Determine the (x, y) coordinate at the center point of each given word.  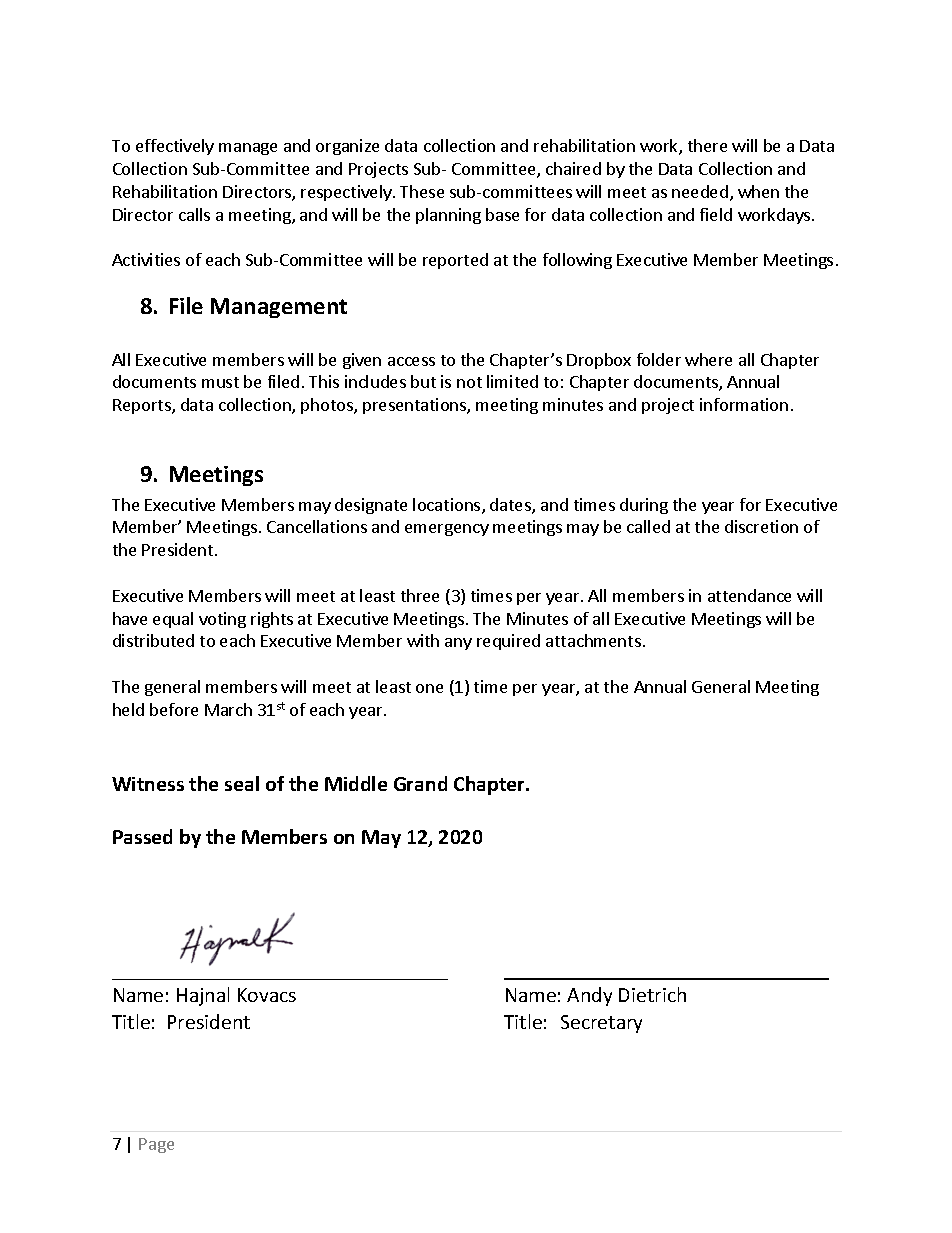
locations (448, 506)
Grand (420, 783)
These (422, 191)
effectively (175, 147)
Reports (143, 406)
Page (156, 1145)
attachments (593, 640)
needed (700, 191)
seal (242, 783)
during (644, 506)
